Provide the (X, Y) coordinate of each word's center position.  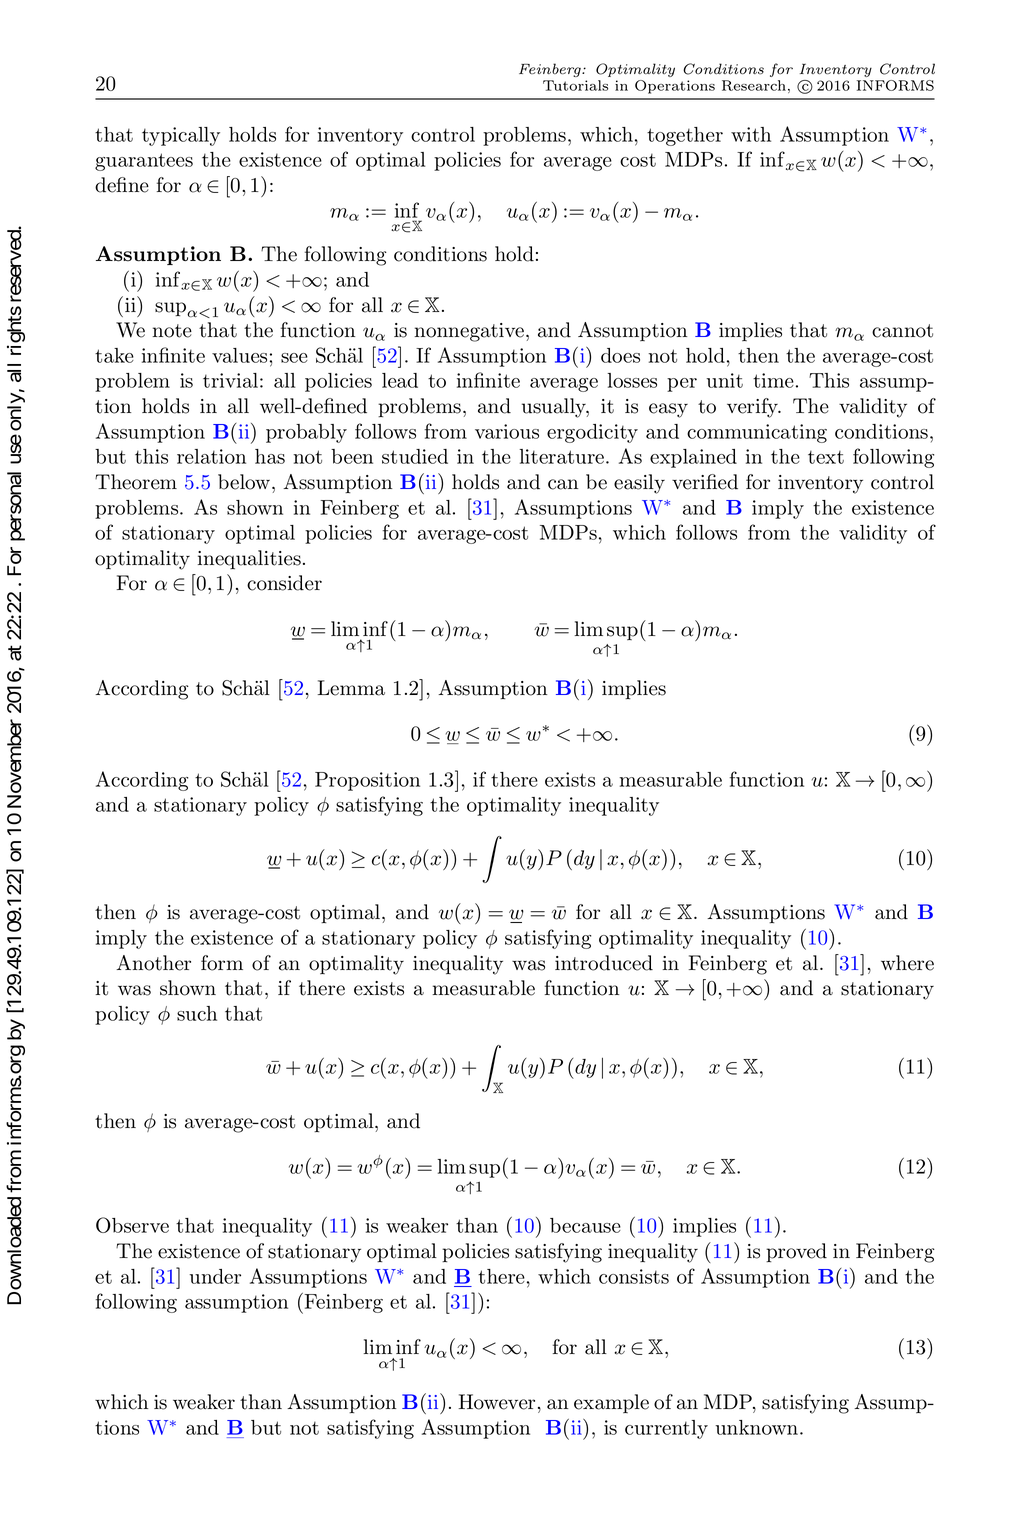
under (215, 1276)
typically (181, 136)
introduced (604, 963)
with (751, 134)
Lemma (351, 688)
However (496, 1402)
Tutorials (575, 85)
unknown (756, 1427)
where (907, 963)
